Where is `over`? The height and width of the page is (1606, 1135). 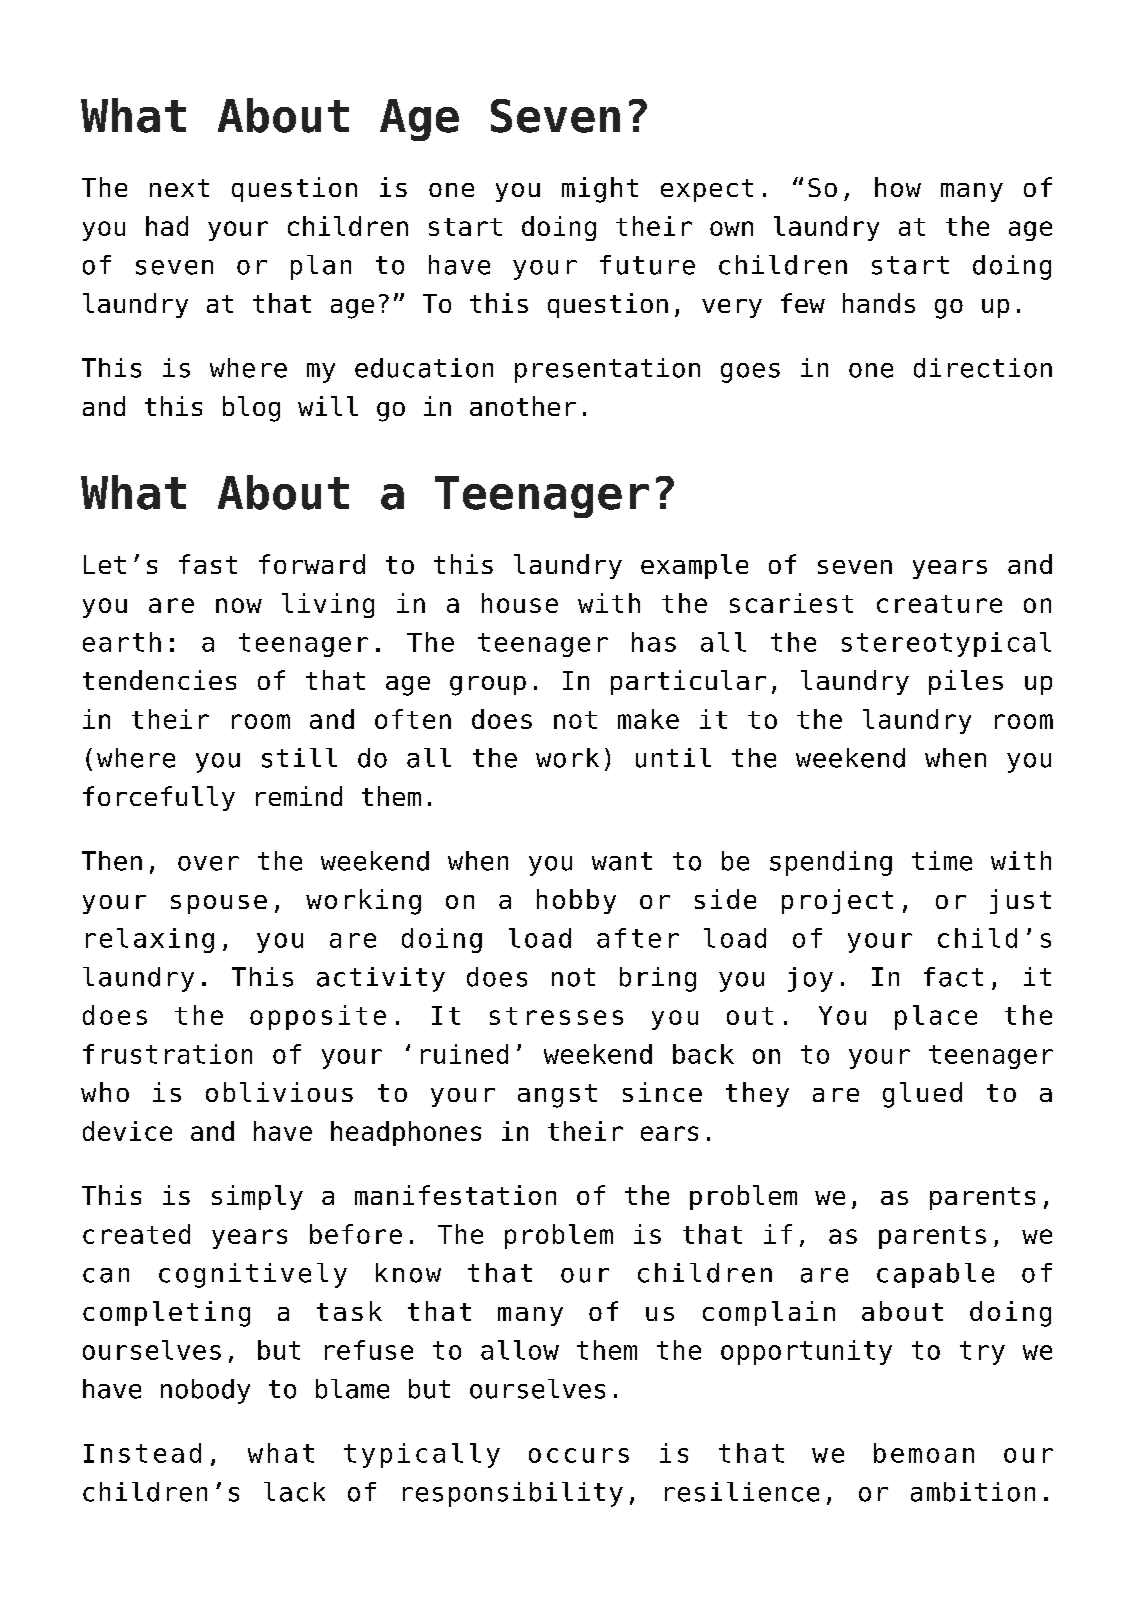 over is located at coordinates (208, 863).
